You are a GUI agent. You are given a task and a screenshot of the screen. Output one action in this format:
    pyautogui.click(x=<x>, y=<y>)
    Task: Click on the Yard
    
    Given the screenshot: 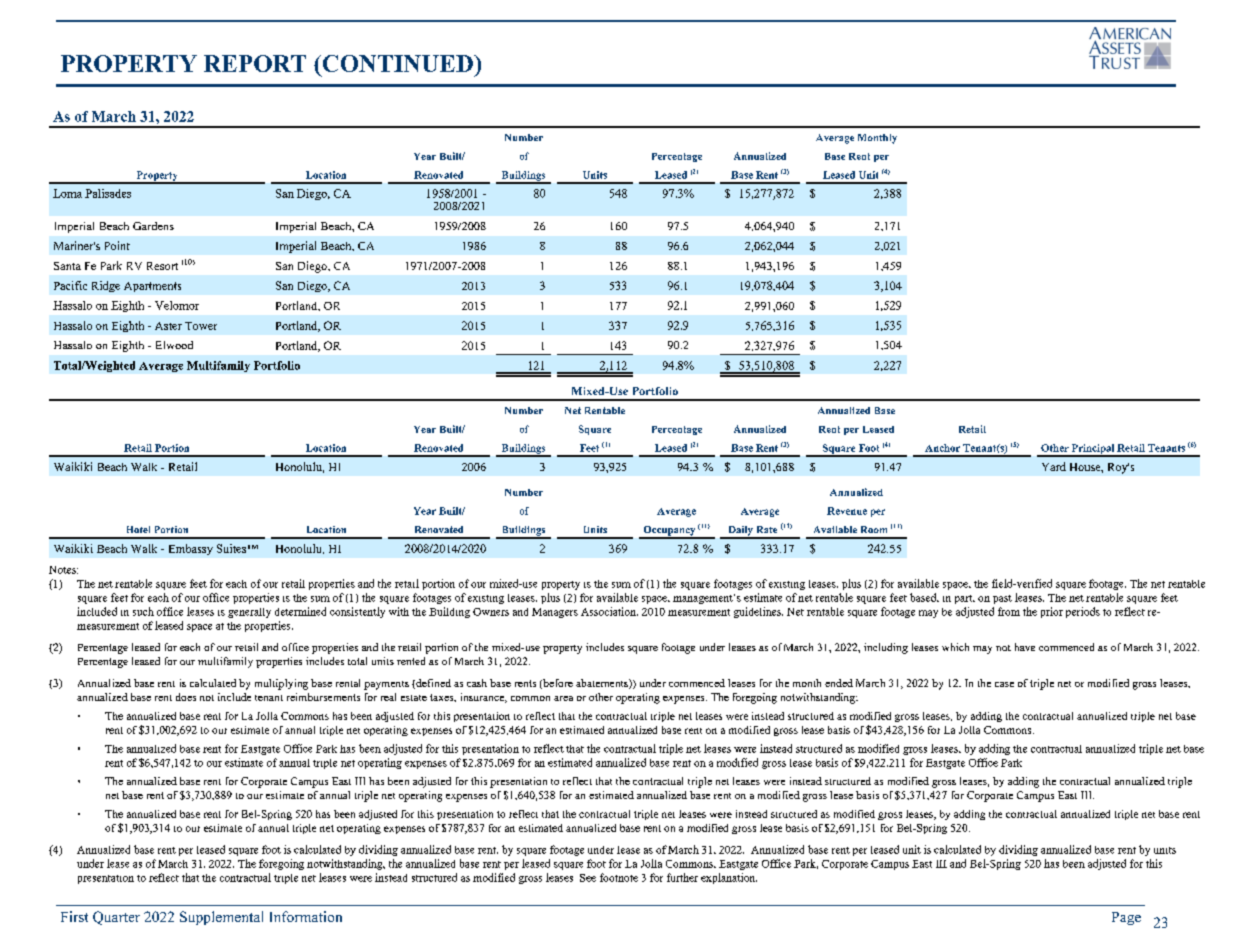 What is the action you would take?
    pyautogui.click(x=1054, y=466)
